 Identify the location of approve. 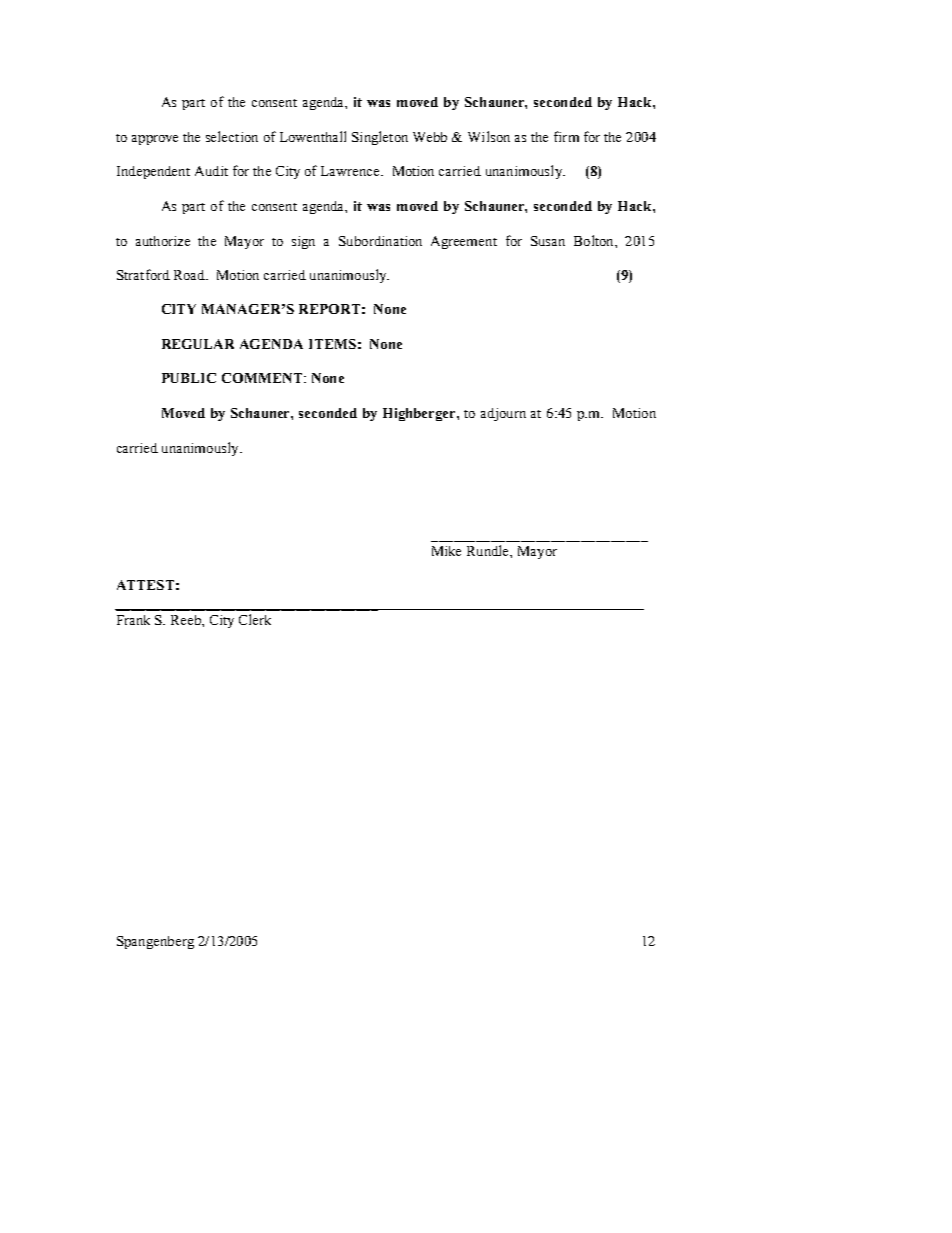
(155, 140).
